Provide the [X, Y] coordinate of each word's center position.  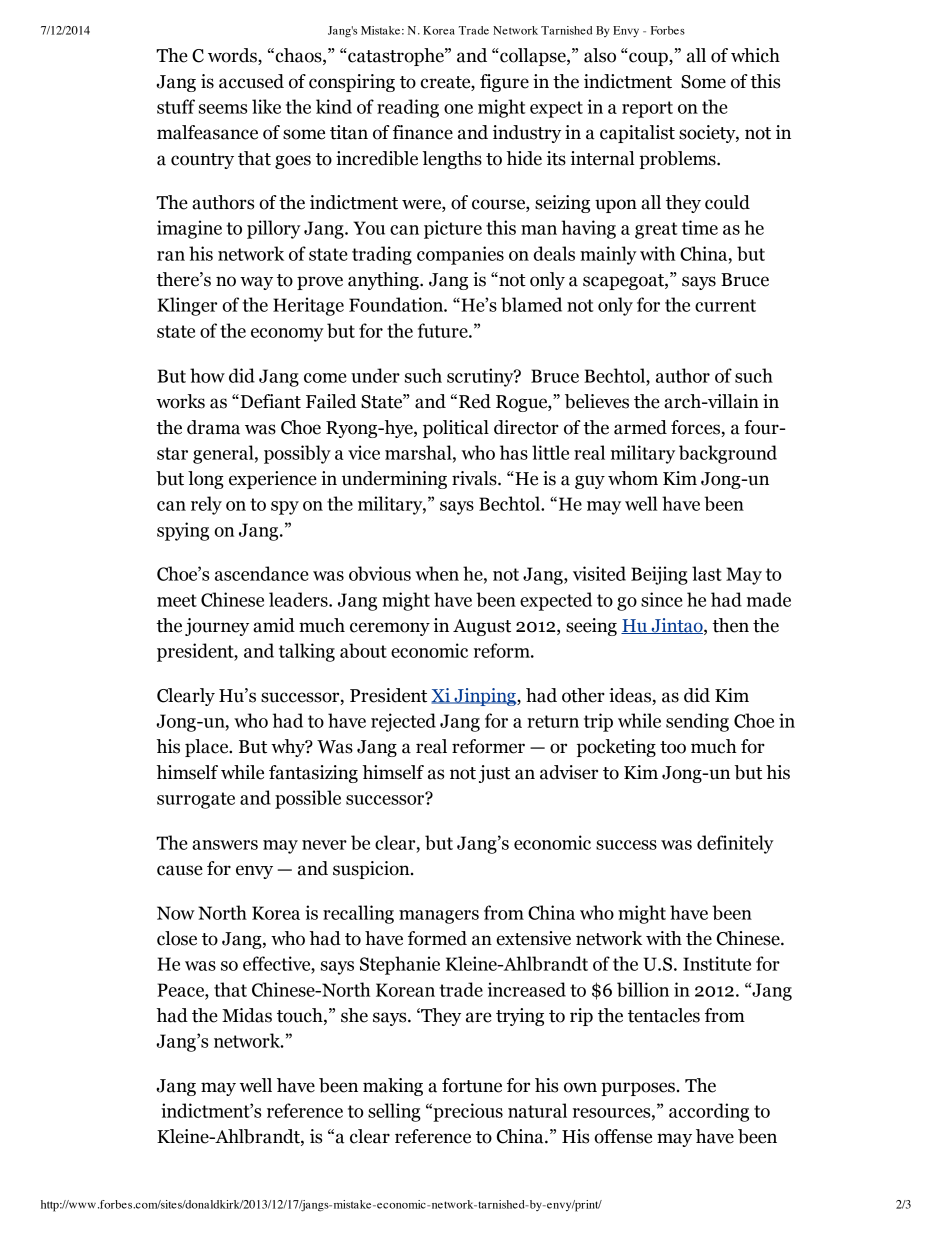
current [725, 305]
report [647, 109]
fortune [472, 1085]
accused [251, 81]
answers [225, 845]
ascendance [262, 573]
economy [287, 335]
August [482, 627]
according [709, 1112]
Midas [247, 1015]
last [707, 573]
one [458, 109]
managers [439, 917]
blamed [531, 304]
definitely [735, 844]
